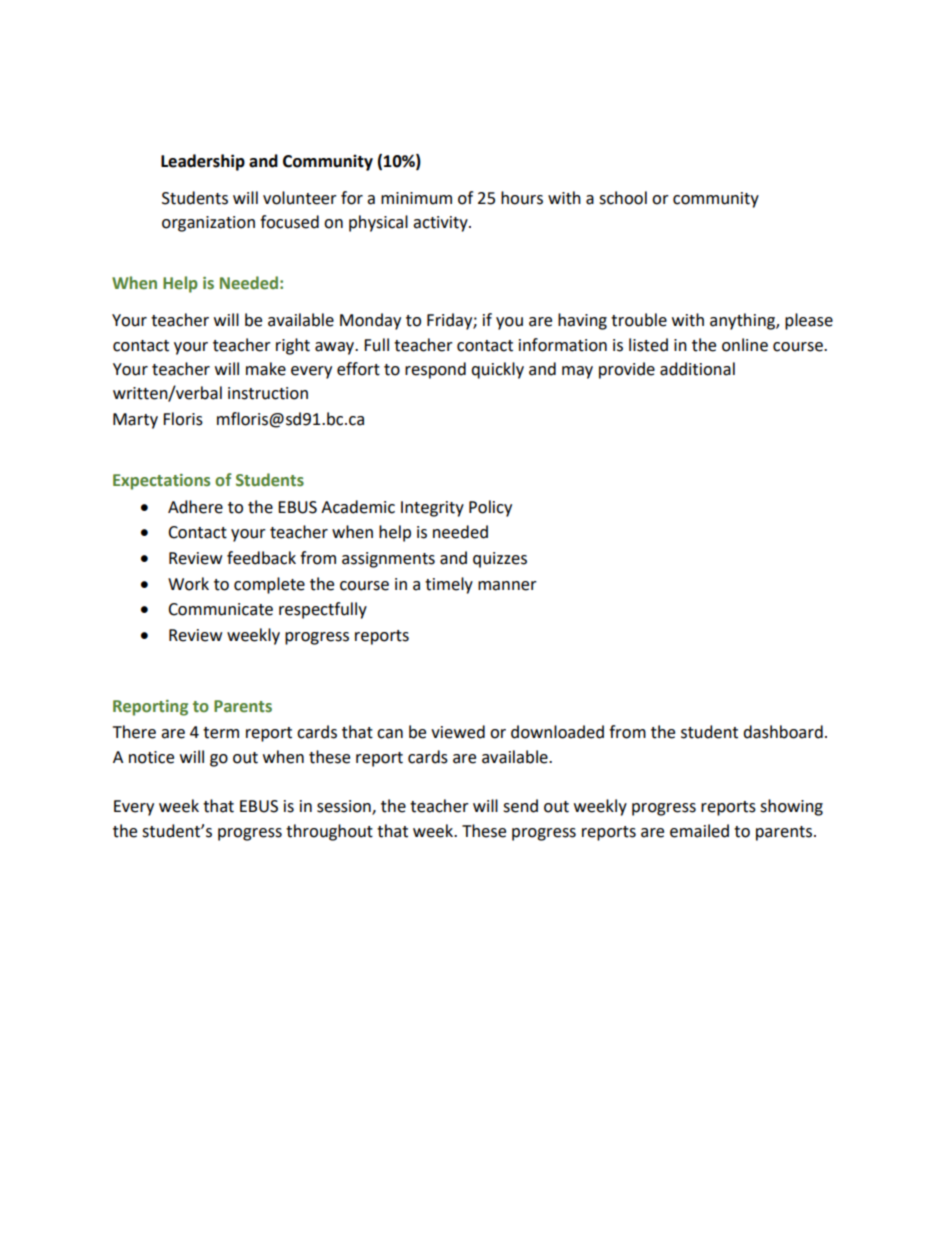 This image has width=952, height=1233. What do you see at coordinates (203, 162) in the image?
I see `Leadership` at bounding box center [203, 162].
